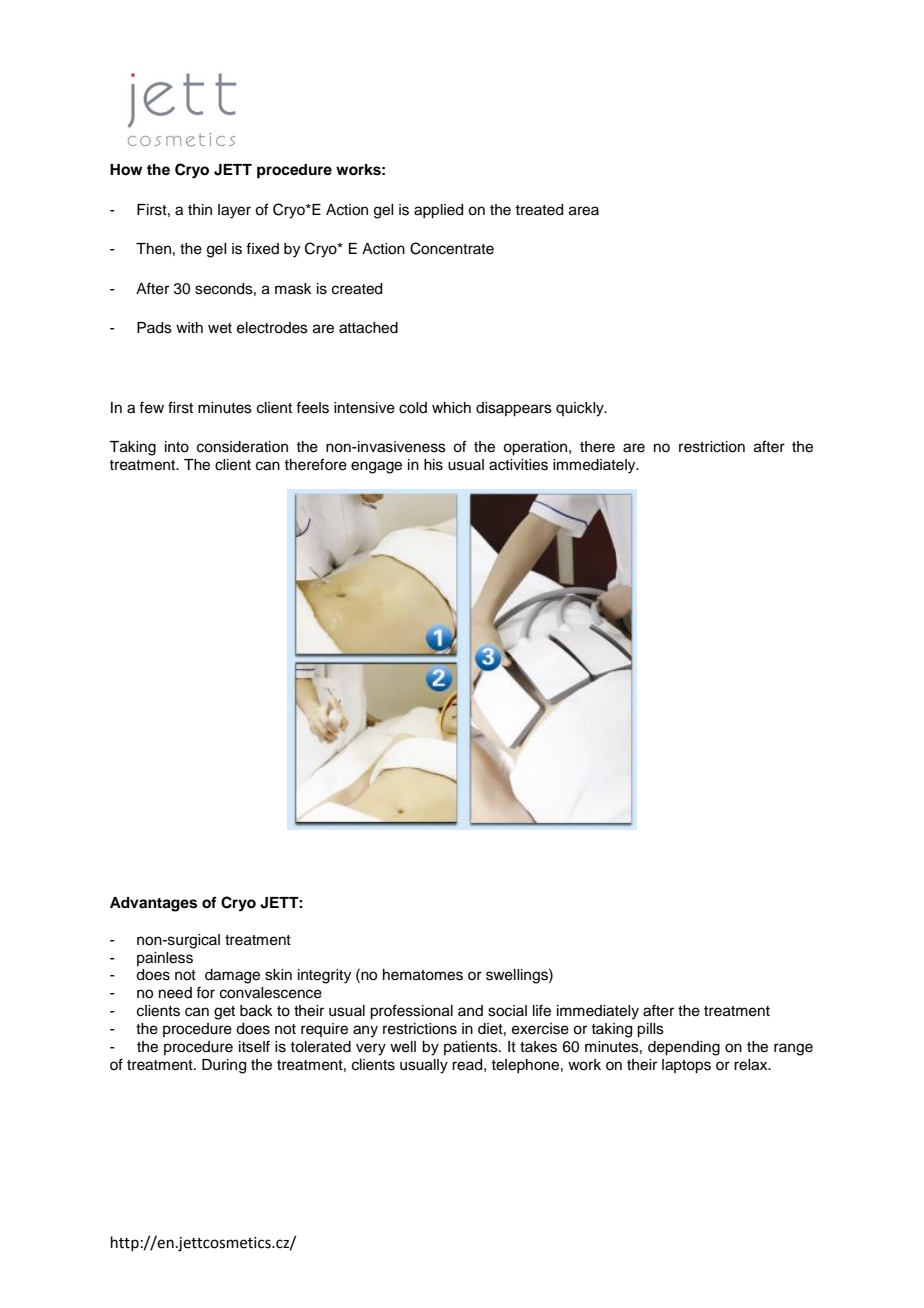 The image size is (924, 1308). What do you see at coordinates (200, 209) in the screenshot?
I see `thin` at bounding box center [200, 209].
